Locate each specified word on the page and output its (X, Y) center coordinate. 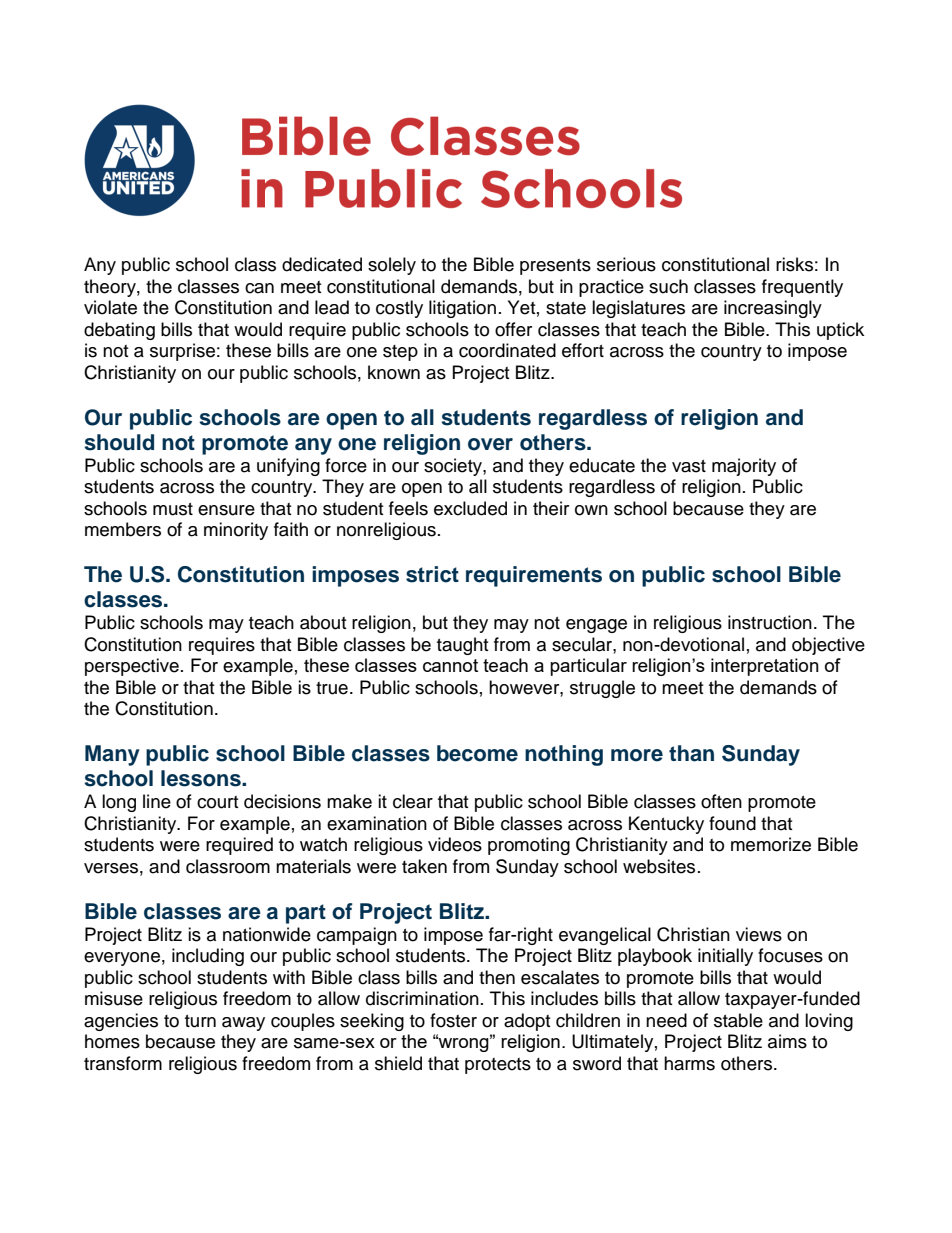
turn (200, 1021)
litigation (462, 309)
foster (453, 1020)
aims (787, 1041)
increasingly (773, 309)
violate (110, 307)
